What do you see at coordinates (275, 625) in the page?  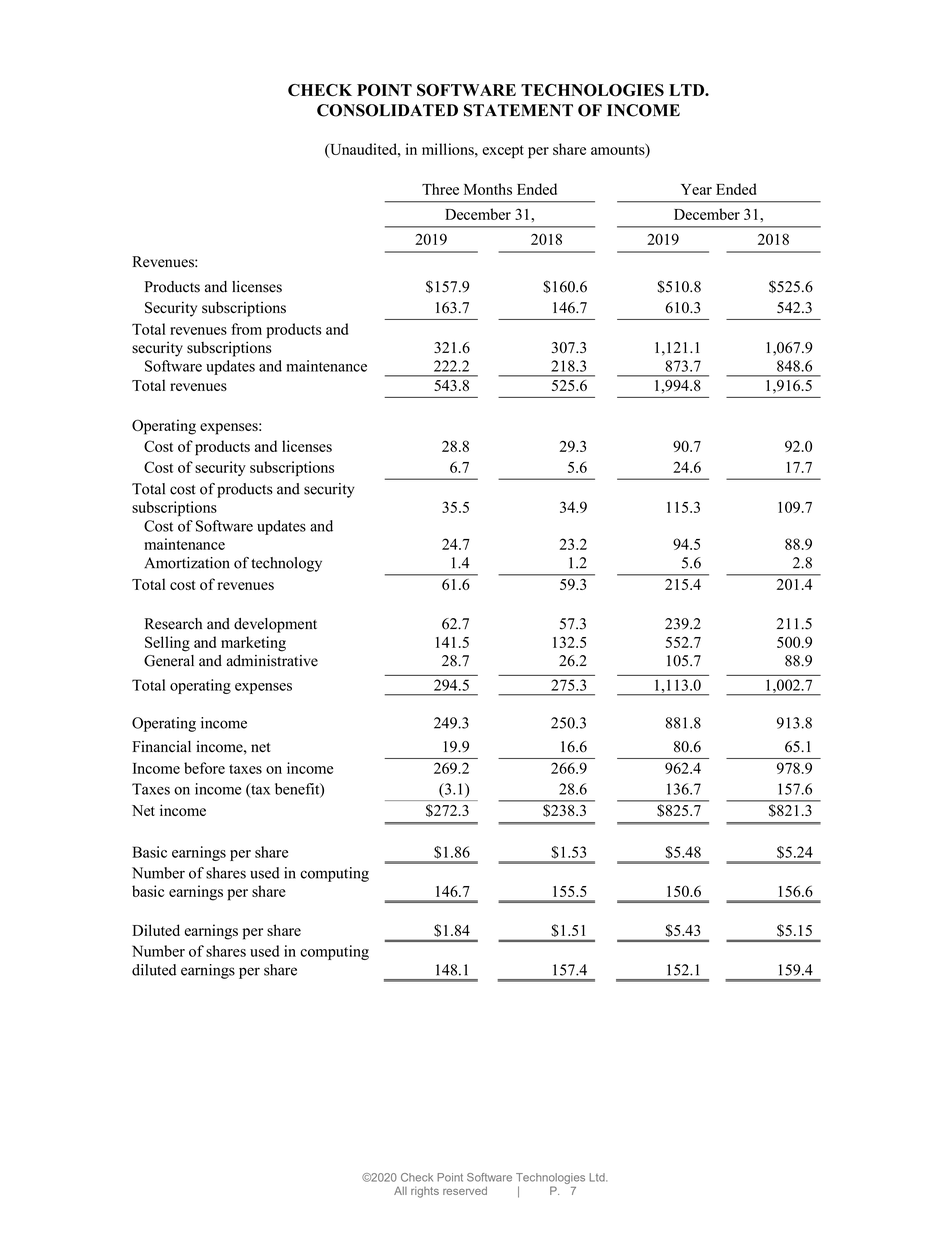 I see `development` at bounding box center [275, 625].
